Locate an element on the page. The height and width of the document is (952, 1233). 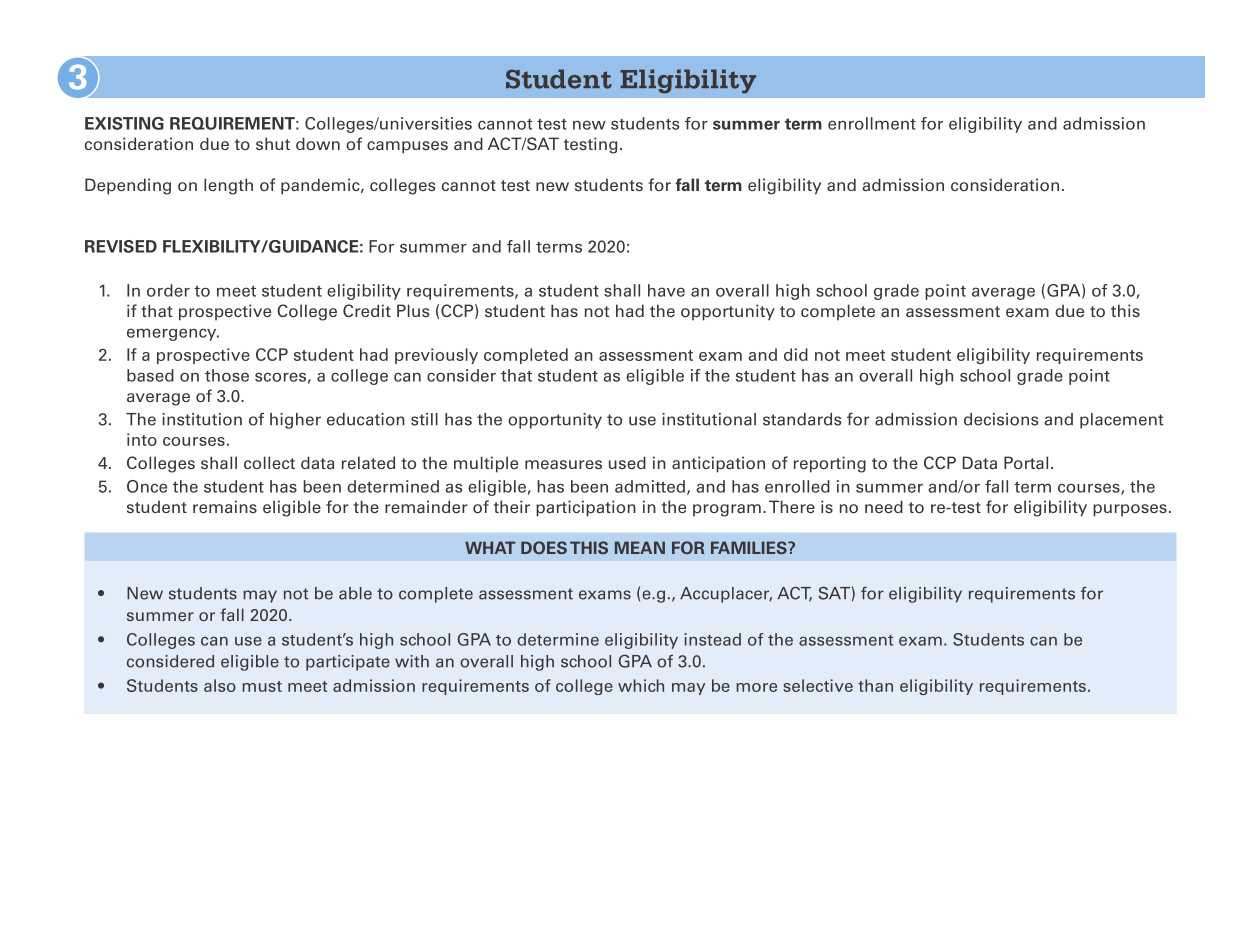
campuses is located at coordinates (407, 147).
